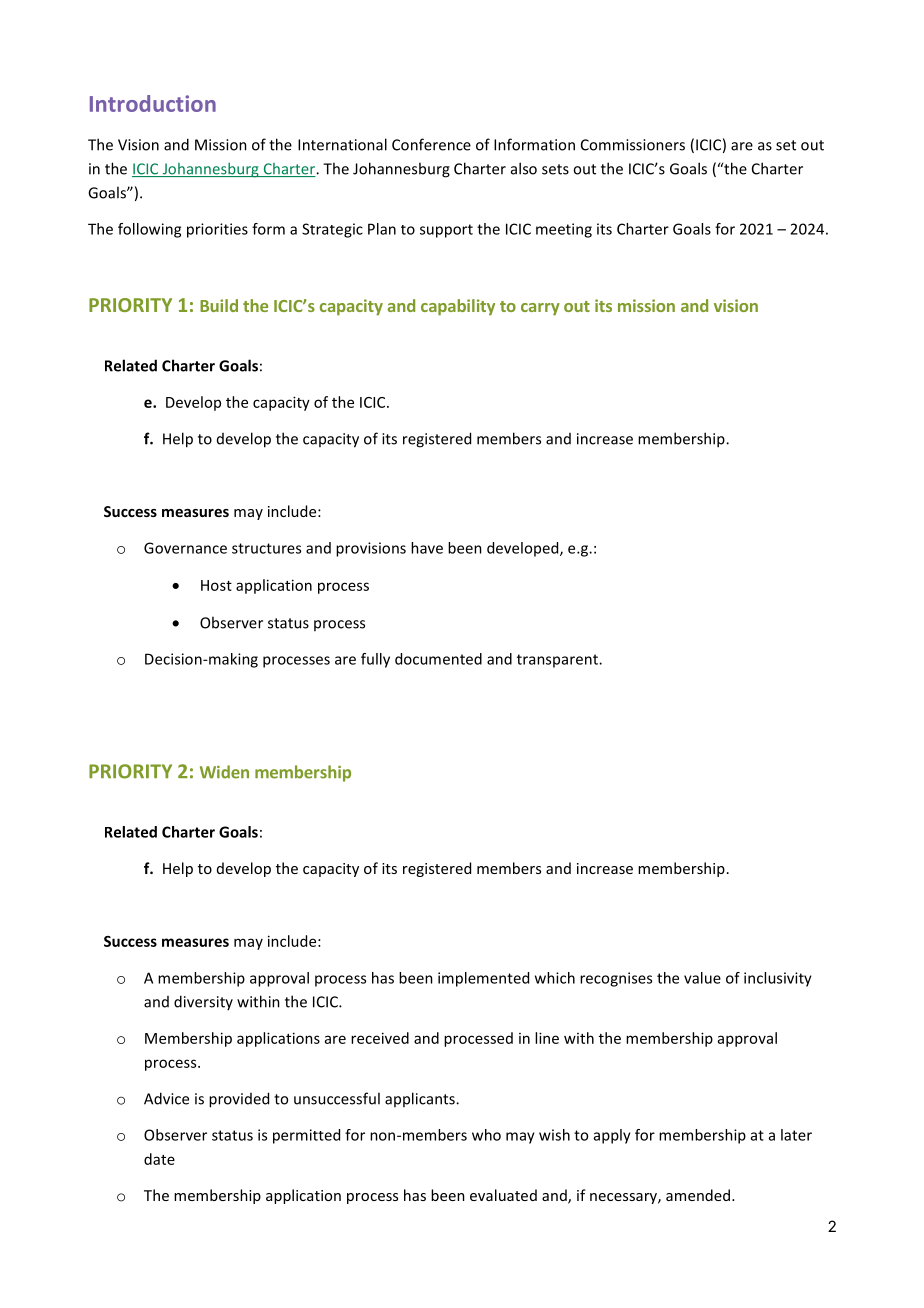 The image size is (924, 1308). Describe the element at coordinates (558, 661) in the page. I see `transparent` at that location.
